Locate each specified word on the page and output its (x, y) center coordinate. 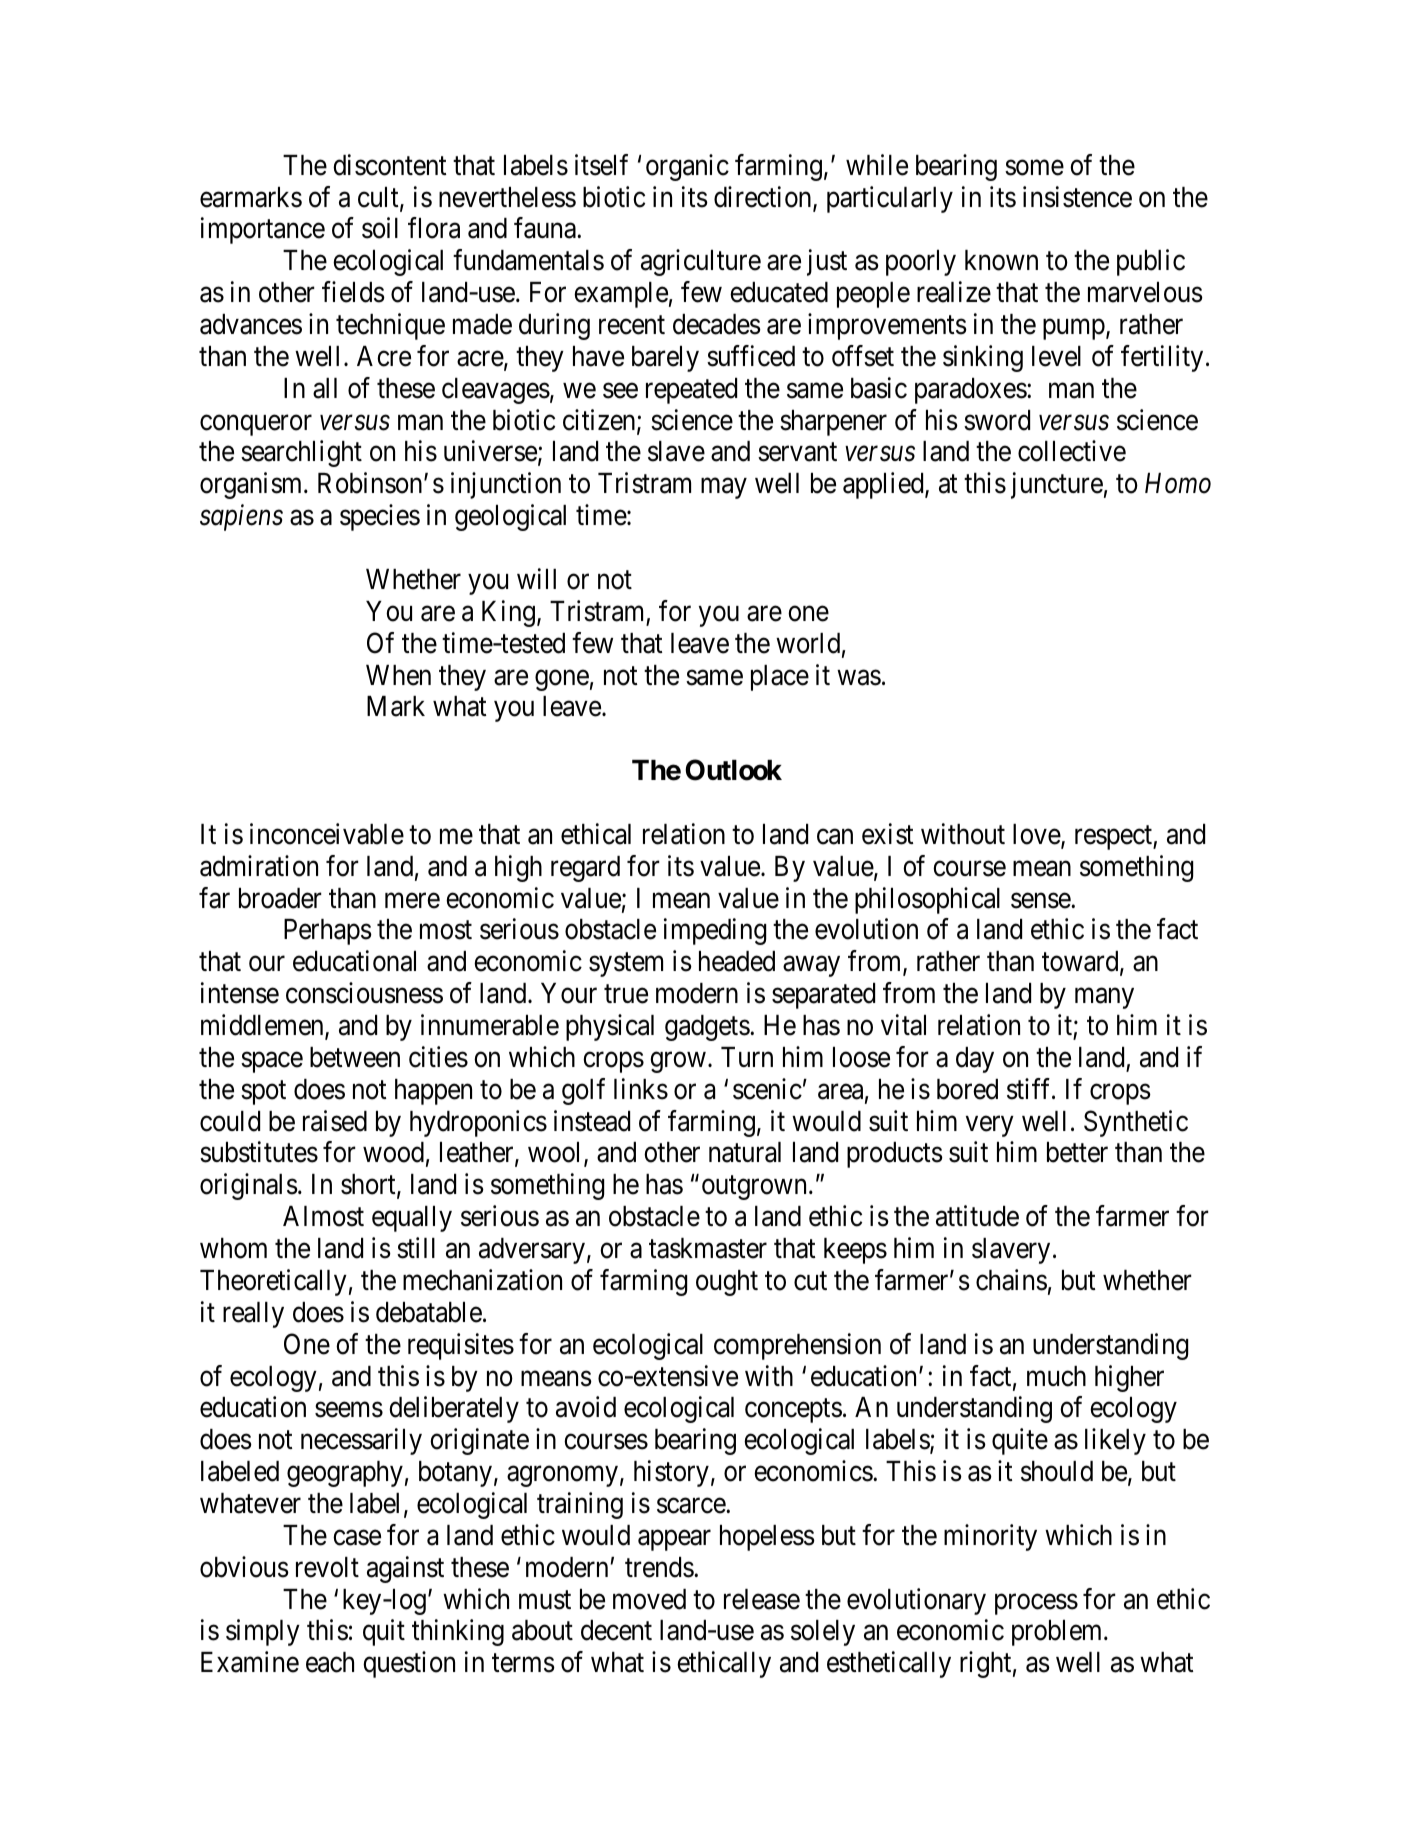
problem (1058, 1633)
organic (687, 167)
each (330, 1662)
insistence (1077, 197)
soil (380, 228)
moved (649, 1599)
